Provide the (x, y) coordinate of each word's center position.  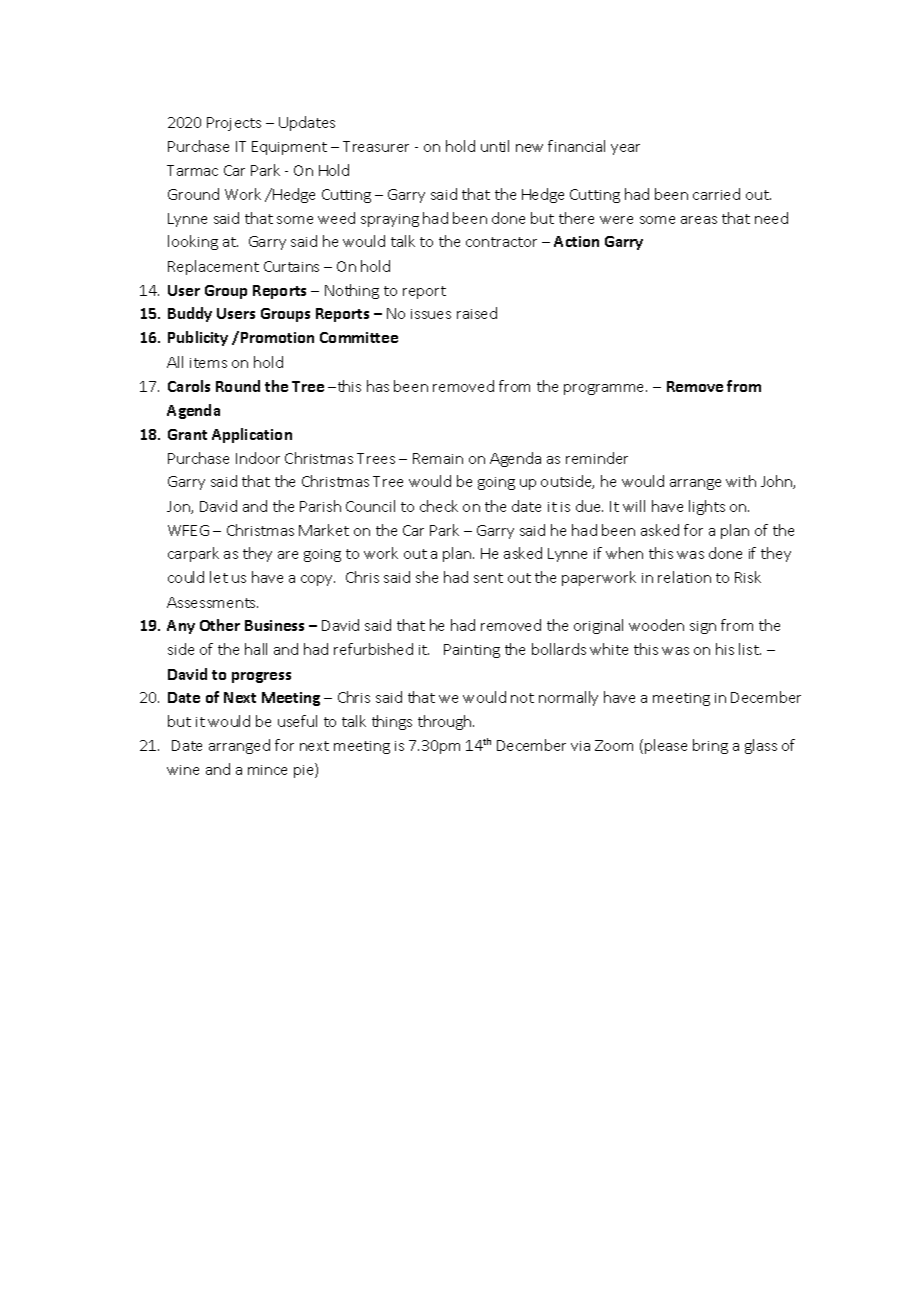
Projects (234, 124)
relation (684, 577)
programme (605, 389)
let (219, 577)
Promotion (277, 337)
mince (267, 770)
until (495, 146)
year (625, 149)
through (446, 722)
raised (477, 313)
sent (488, 578)
